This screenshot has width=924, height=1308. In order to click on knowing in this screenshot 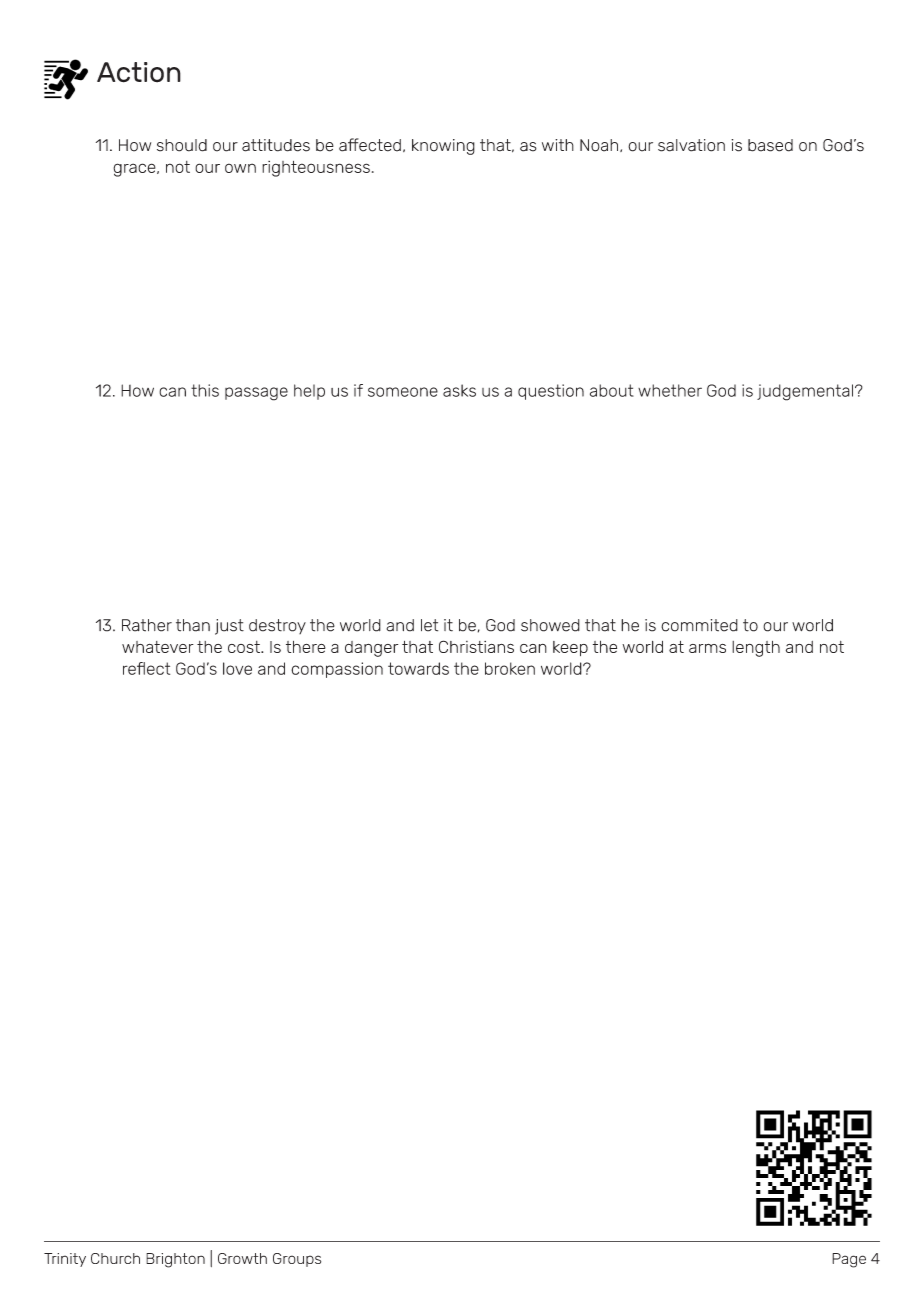, I will do `click(443, 147)`.
